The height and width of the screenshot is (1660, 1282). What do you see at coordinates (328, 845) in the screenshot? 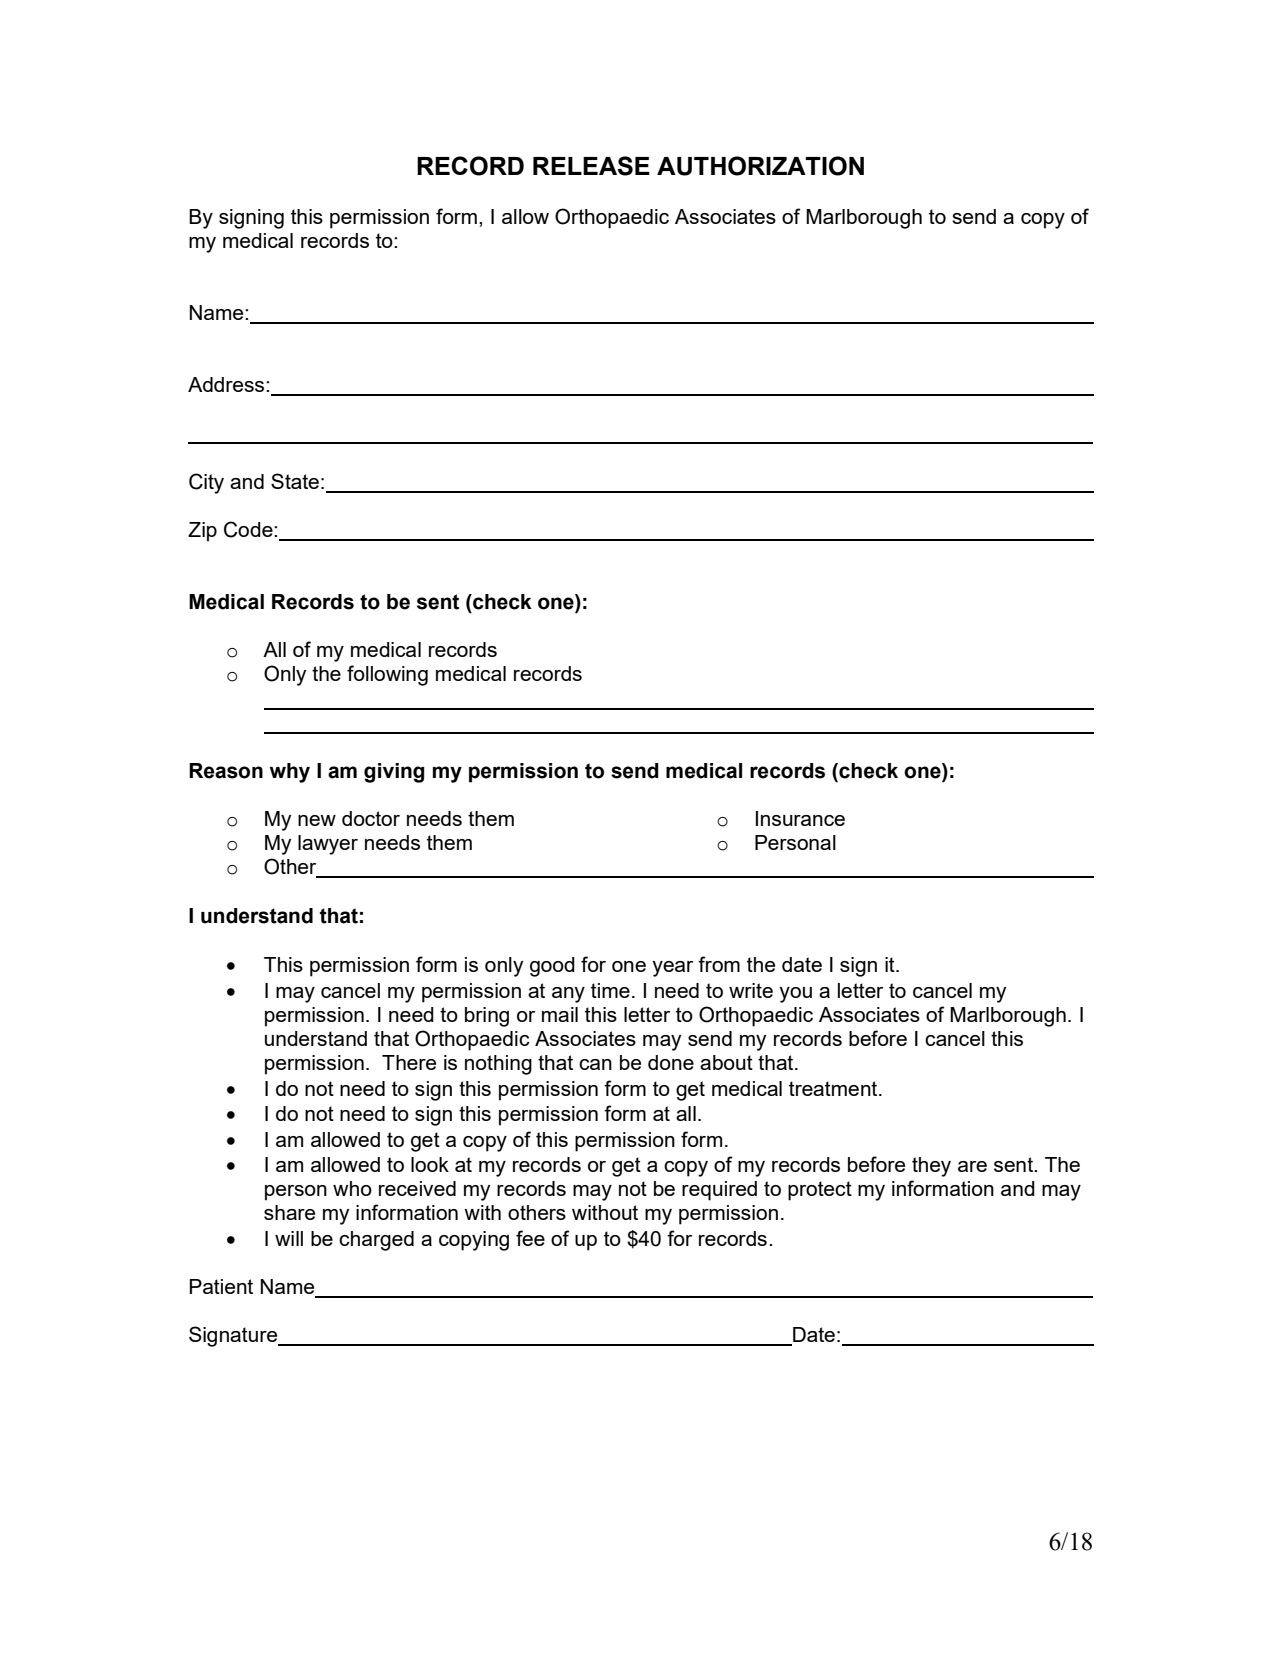
I see `lawyer` at bounding box center [328, 845].
